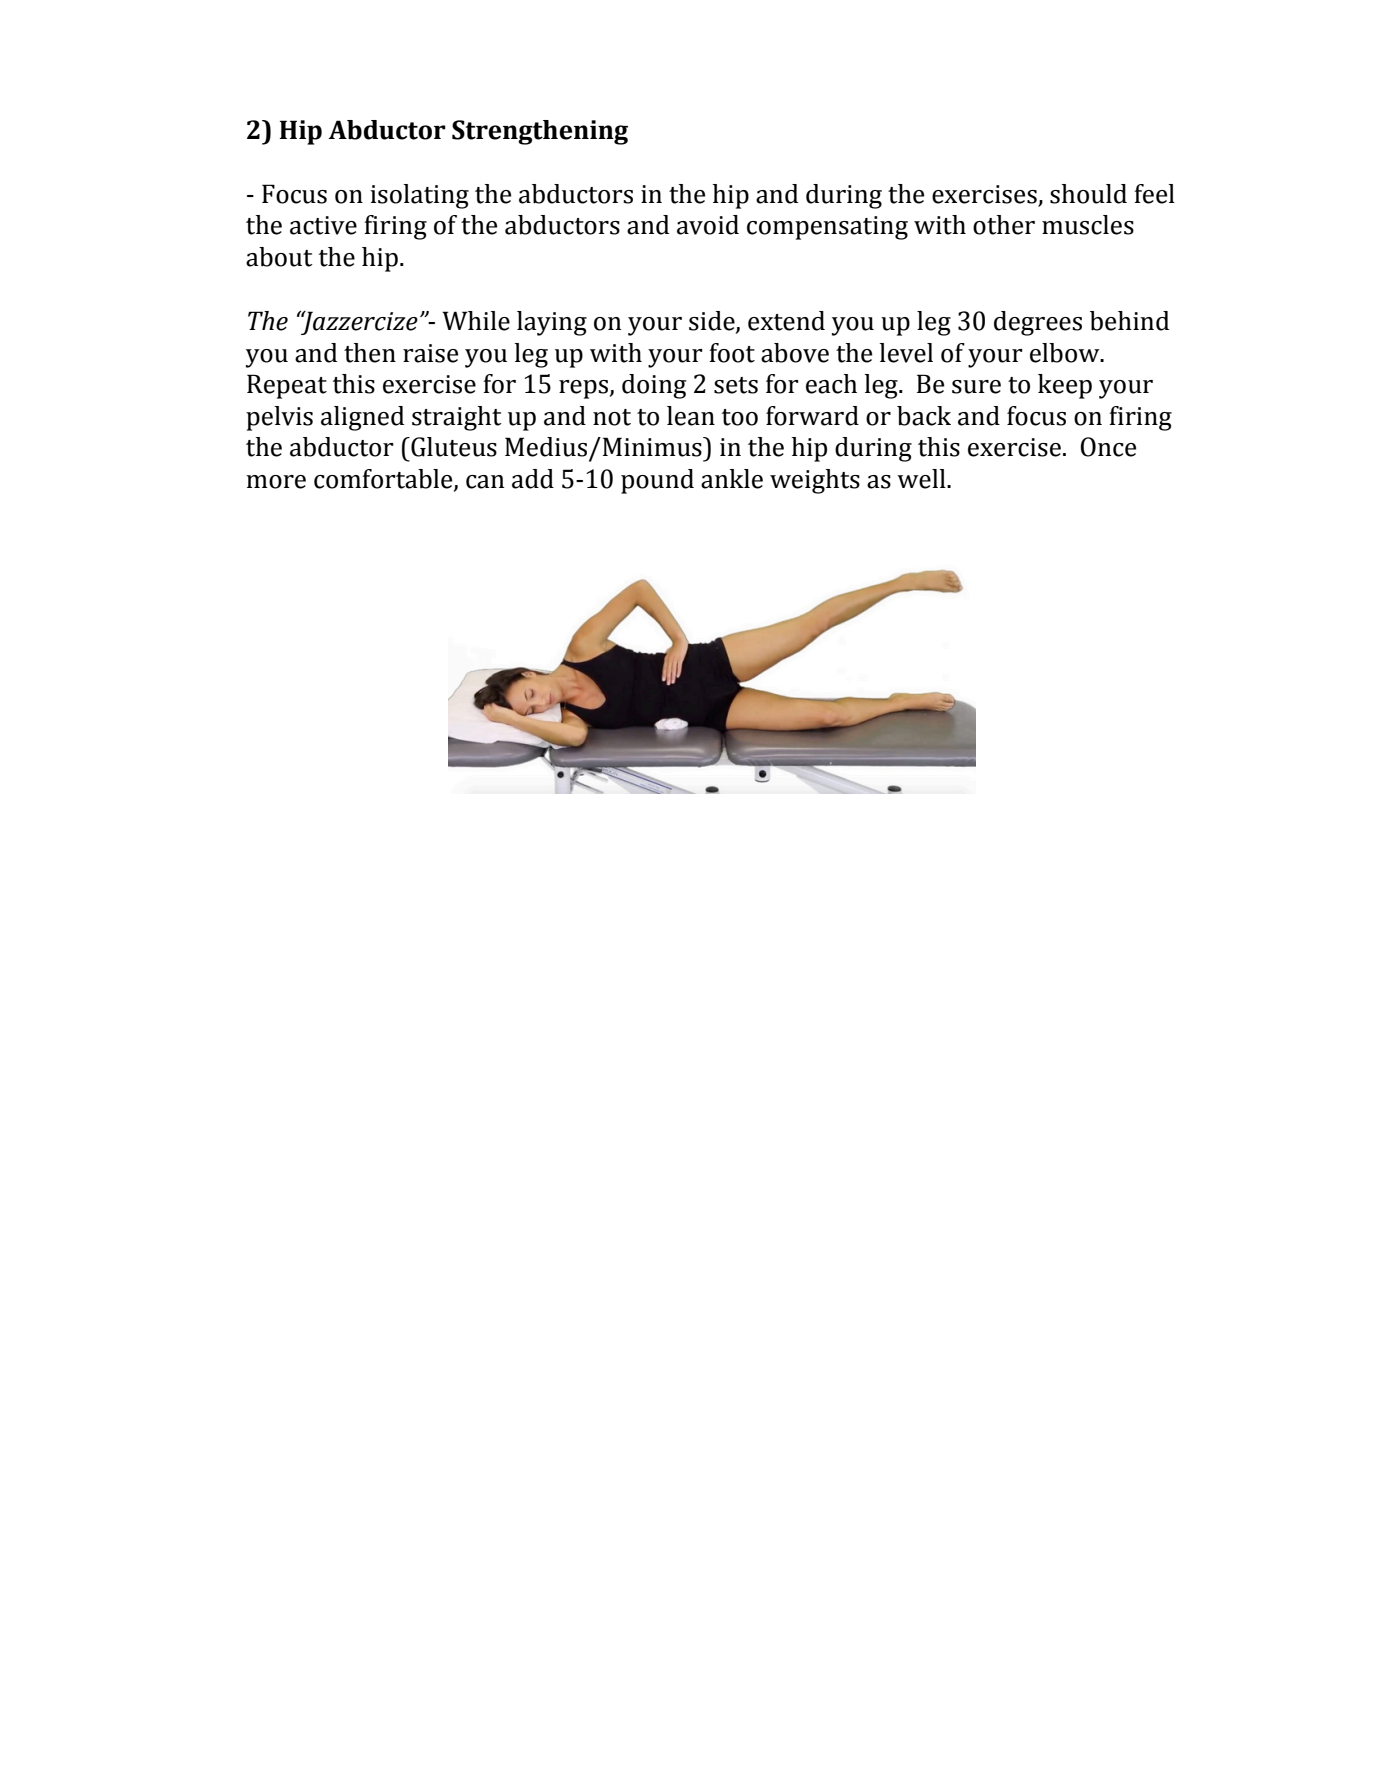 The image size is (1381, 1787). What do you see at coordinates (384, 480) in the document?
I see `comfortable` at bounding box center [384, 480].
